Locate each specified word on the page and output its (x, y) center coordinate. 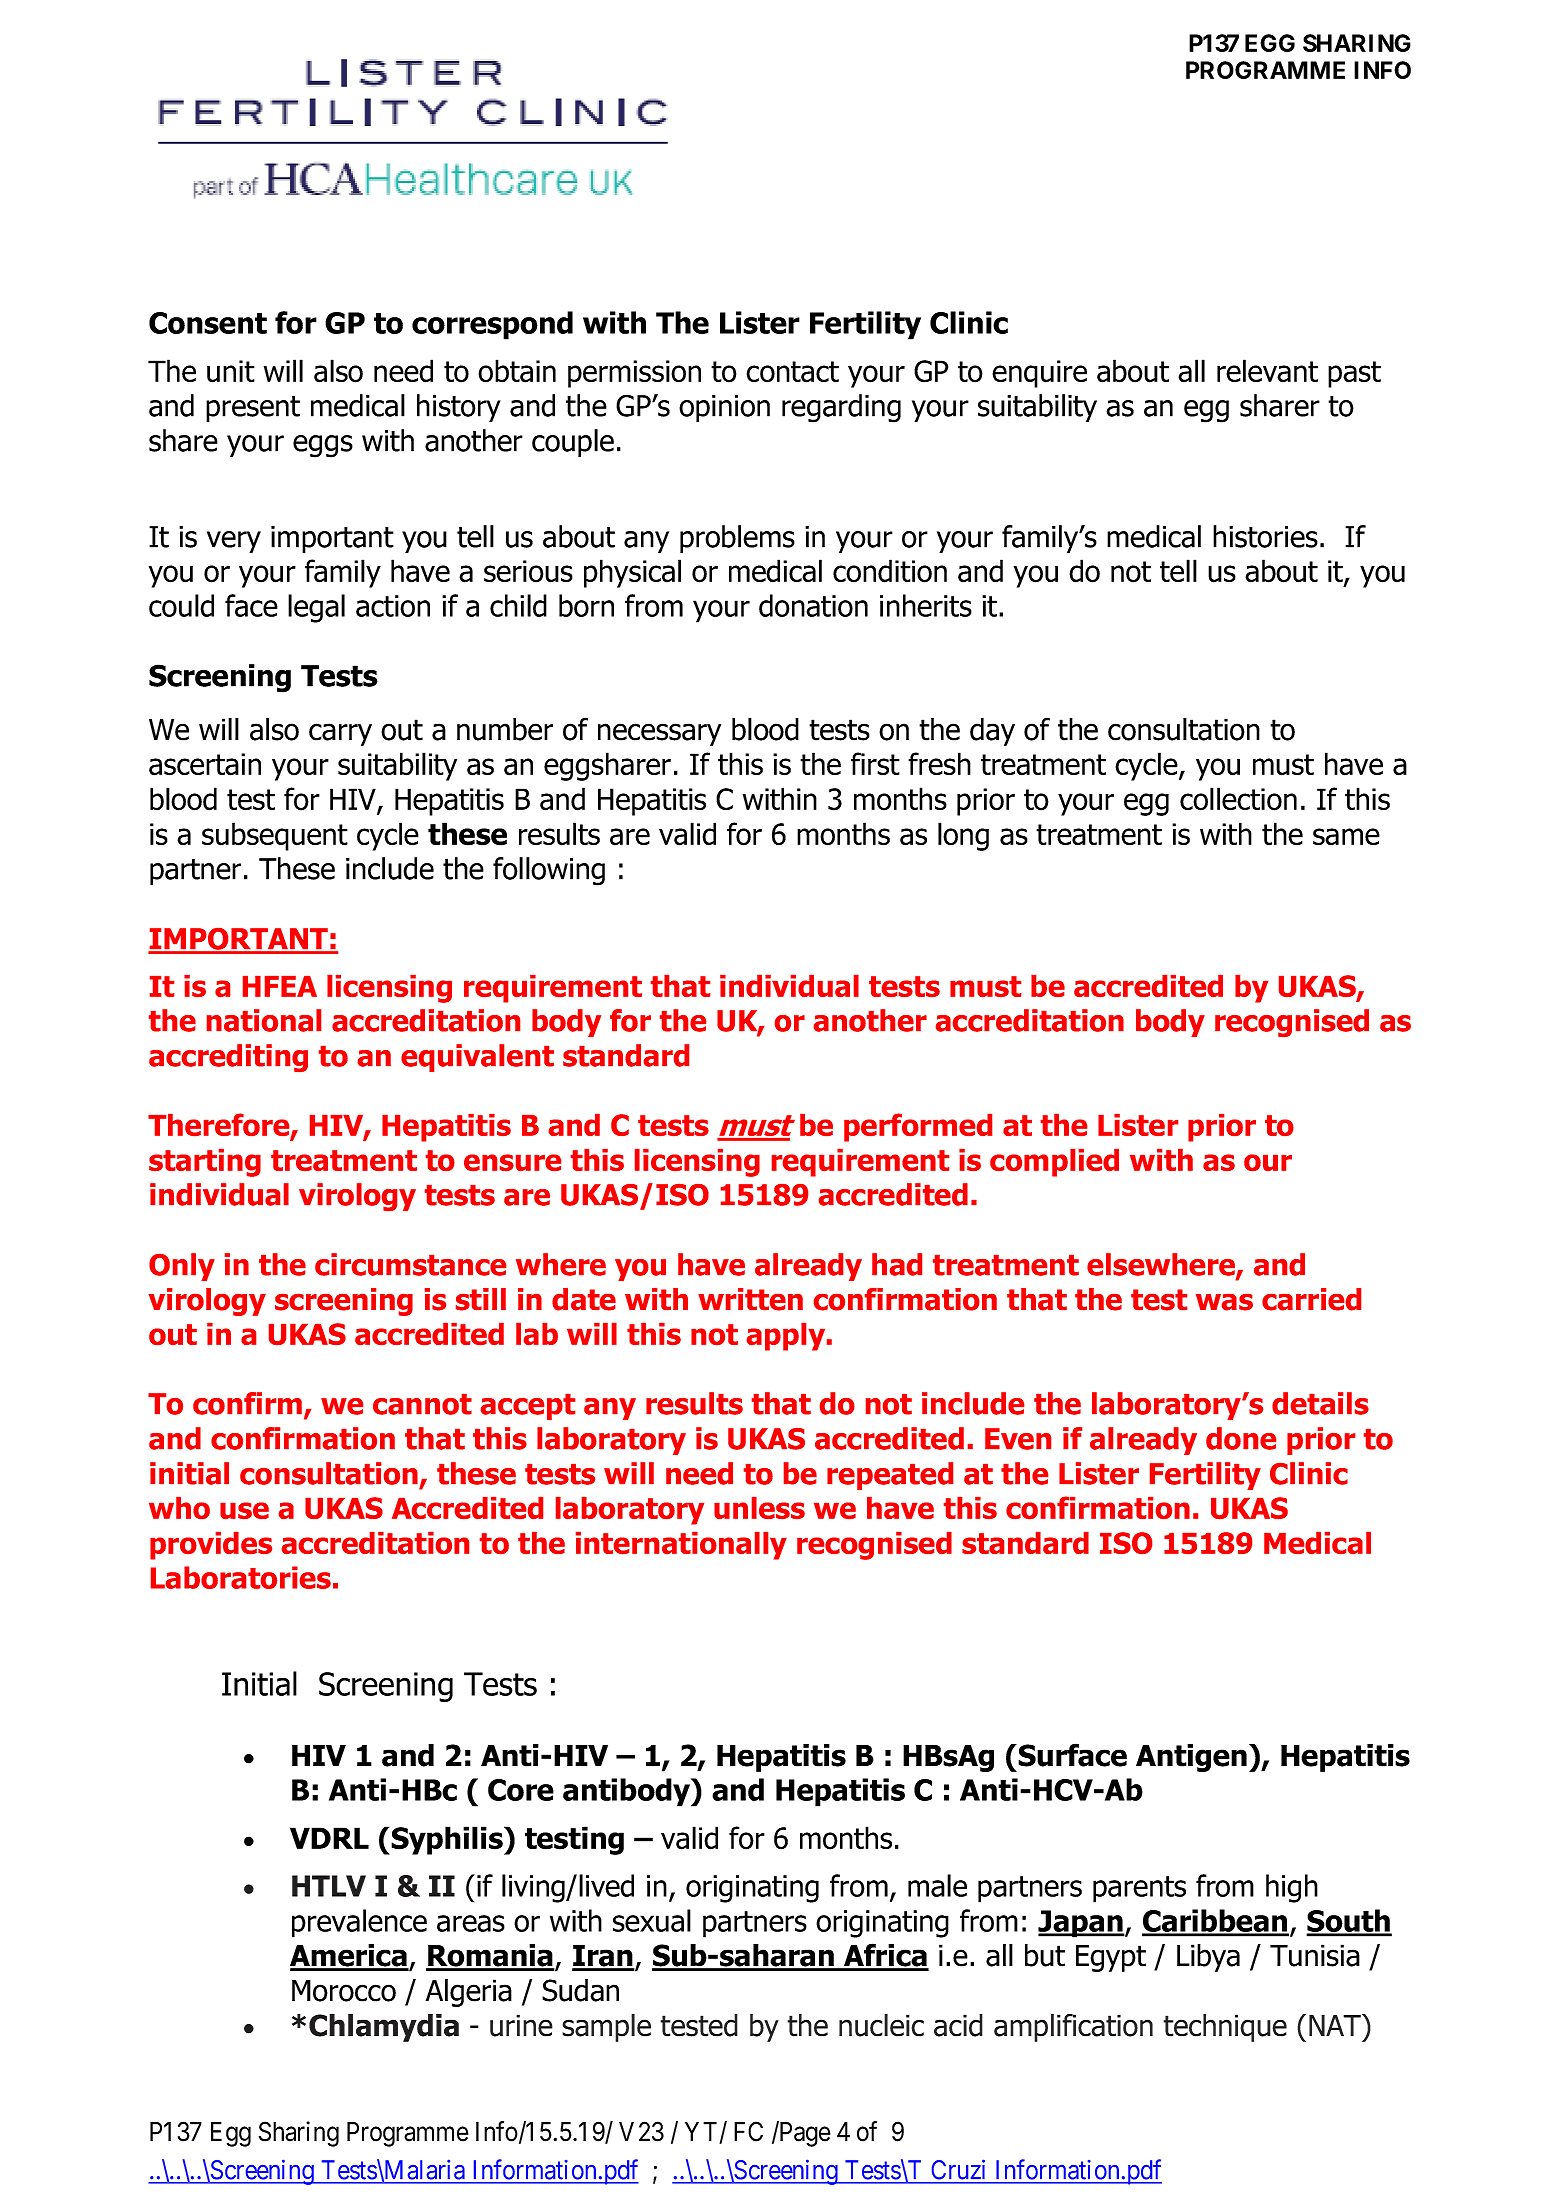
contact (792, 372)
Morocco (344, 1991)
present (253, 409)
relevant (1267, 371)
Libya (1208, 1958)
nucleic (881, 2025)
